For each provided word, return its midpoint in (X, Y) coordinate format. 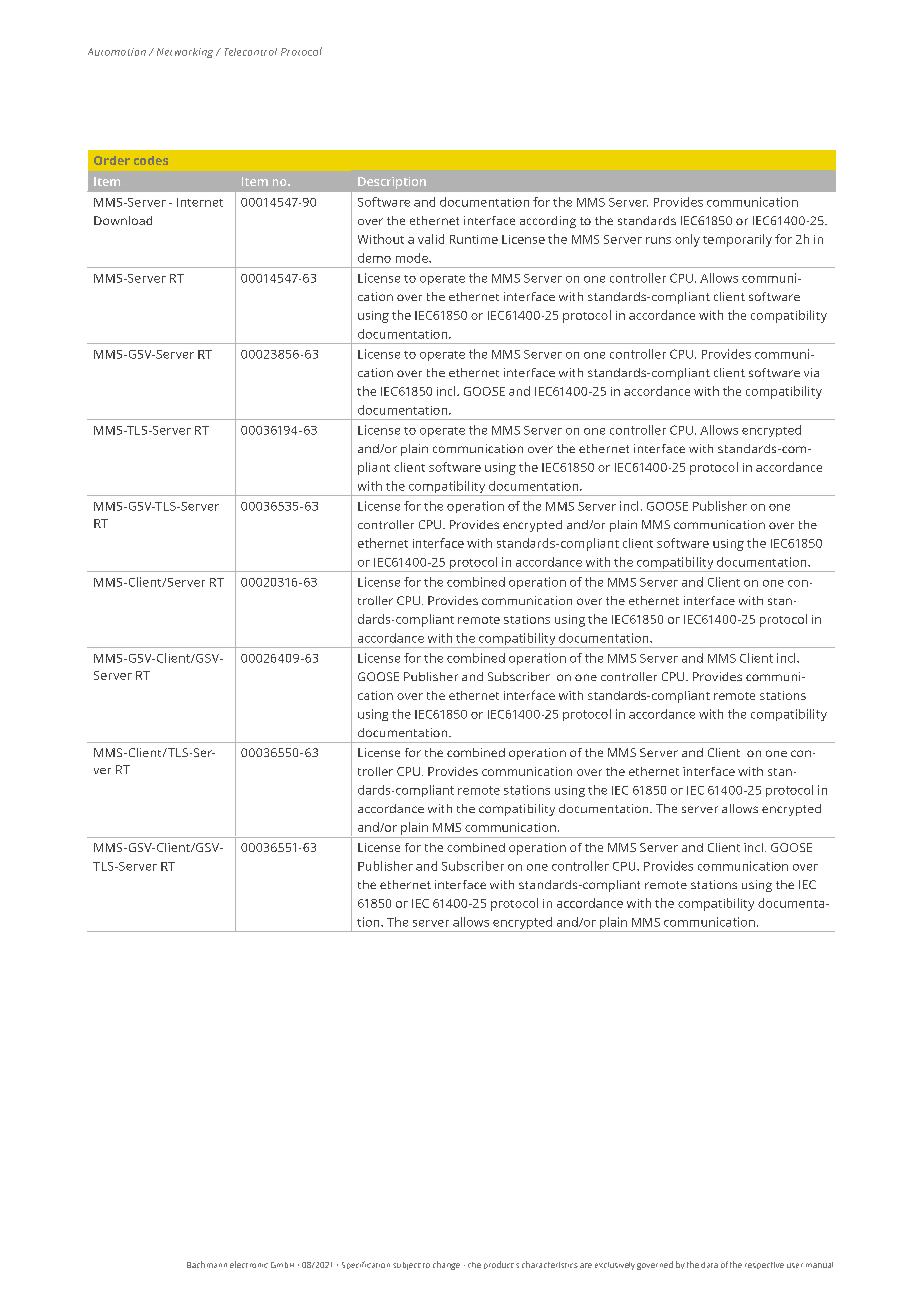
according (548, 222)
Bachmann (207, 1264)
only (687, 240)
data (709, 1265)
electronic (249, 1264)
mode (413, 258)
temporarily (737, 240)
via (811, 372)
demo (374, 258)
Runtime (474, 239)
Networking (185, 53)
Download (123, 220)
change (446, 1265)
